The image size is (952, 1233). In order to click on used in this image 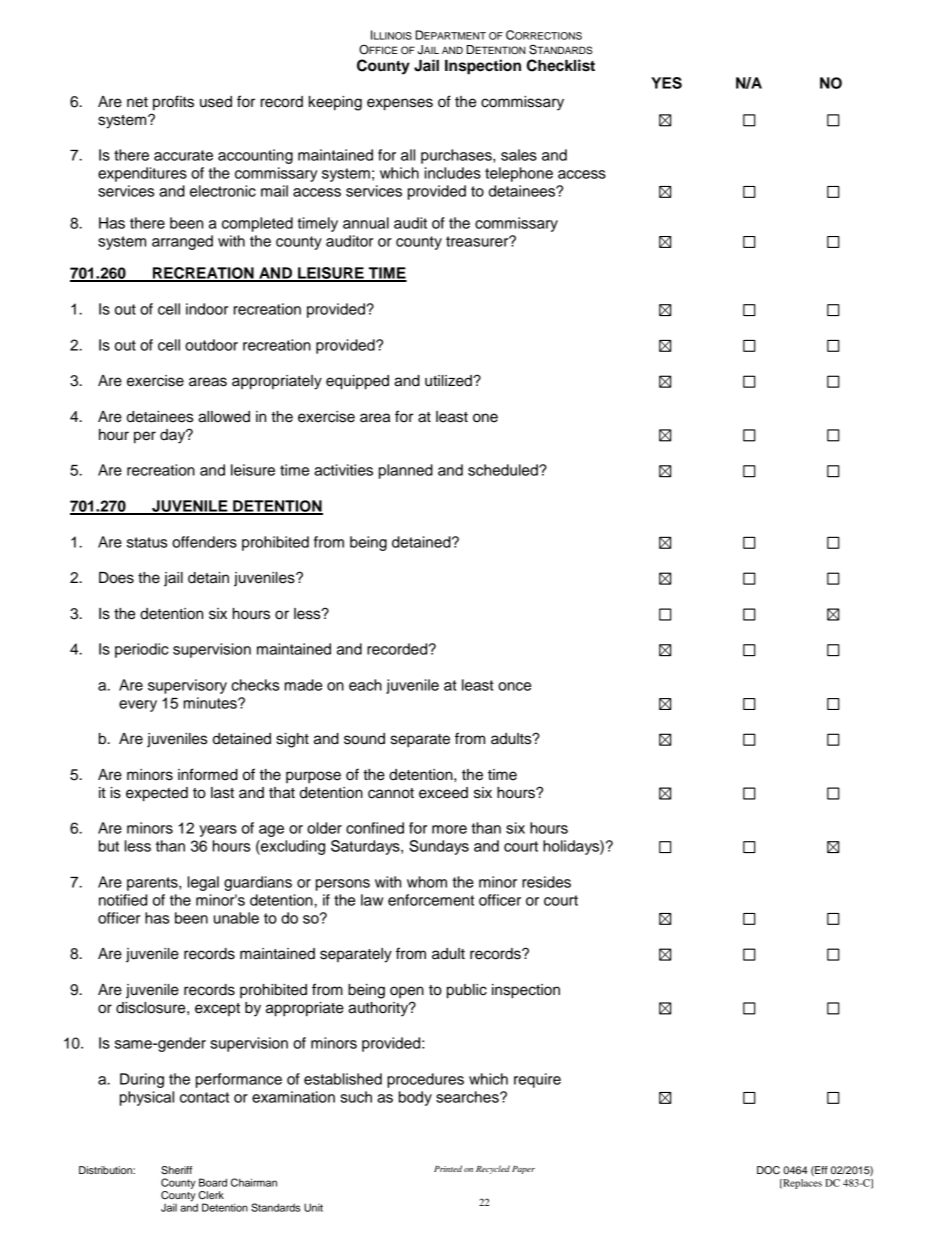, I will do `click(216, 102)`.
